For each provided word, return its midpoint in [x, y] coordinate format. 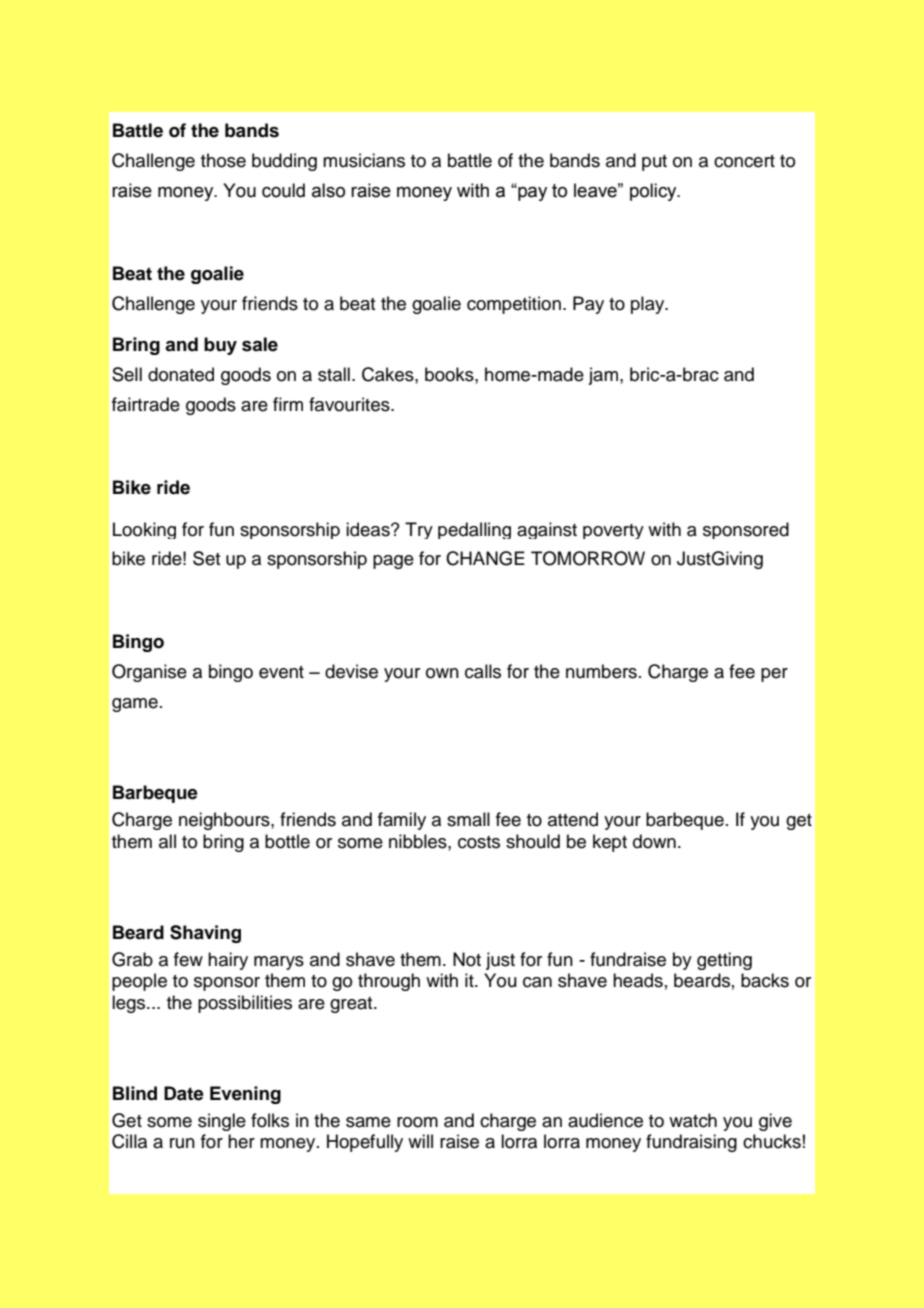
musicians [364, 160]
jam [603, 376]
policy [654, 192]
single [222, 1122]
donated [181, 374]
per [774, 675]
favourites [350, 404]
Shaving [205, 934]
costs [479, 842]
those [223, 160]
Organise [149, 673]
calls [483, 671]
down [654, 841]
